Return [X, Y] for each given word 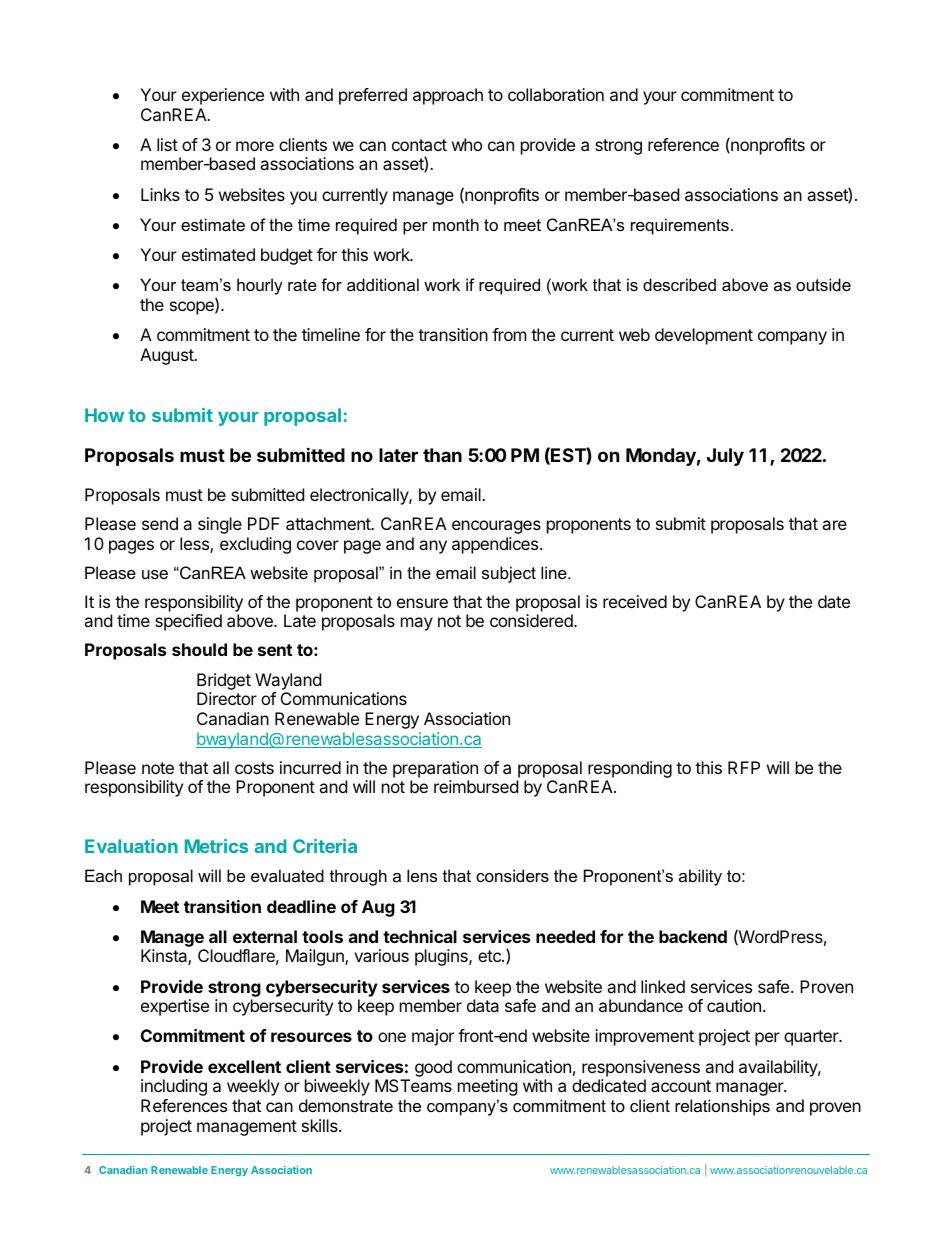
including [174, 1087]
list [167, 144]
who [467, 144]
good [433, 1068]
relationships [722, 1107]
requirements [680, 226]
